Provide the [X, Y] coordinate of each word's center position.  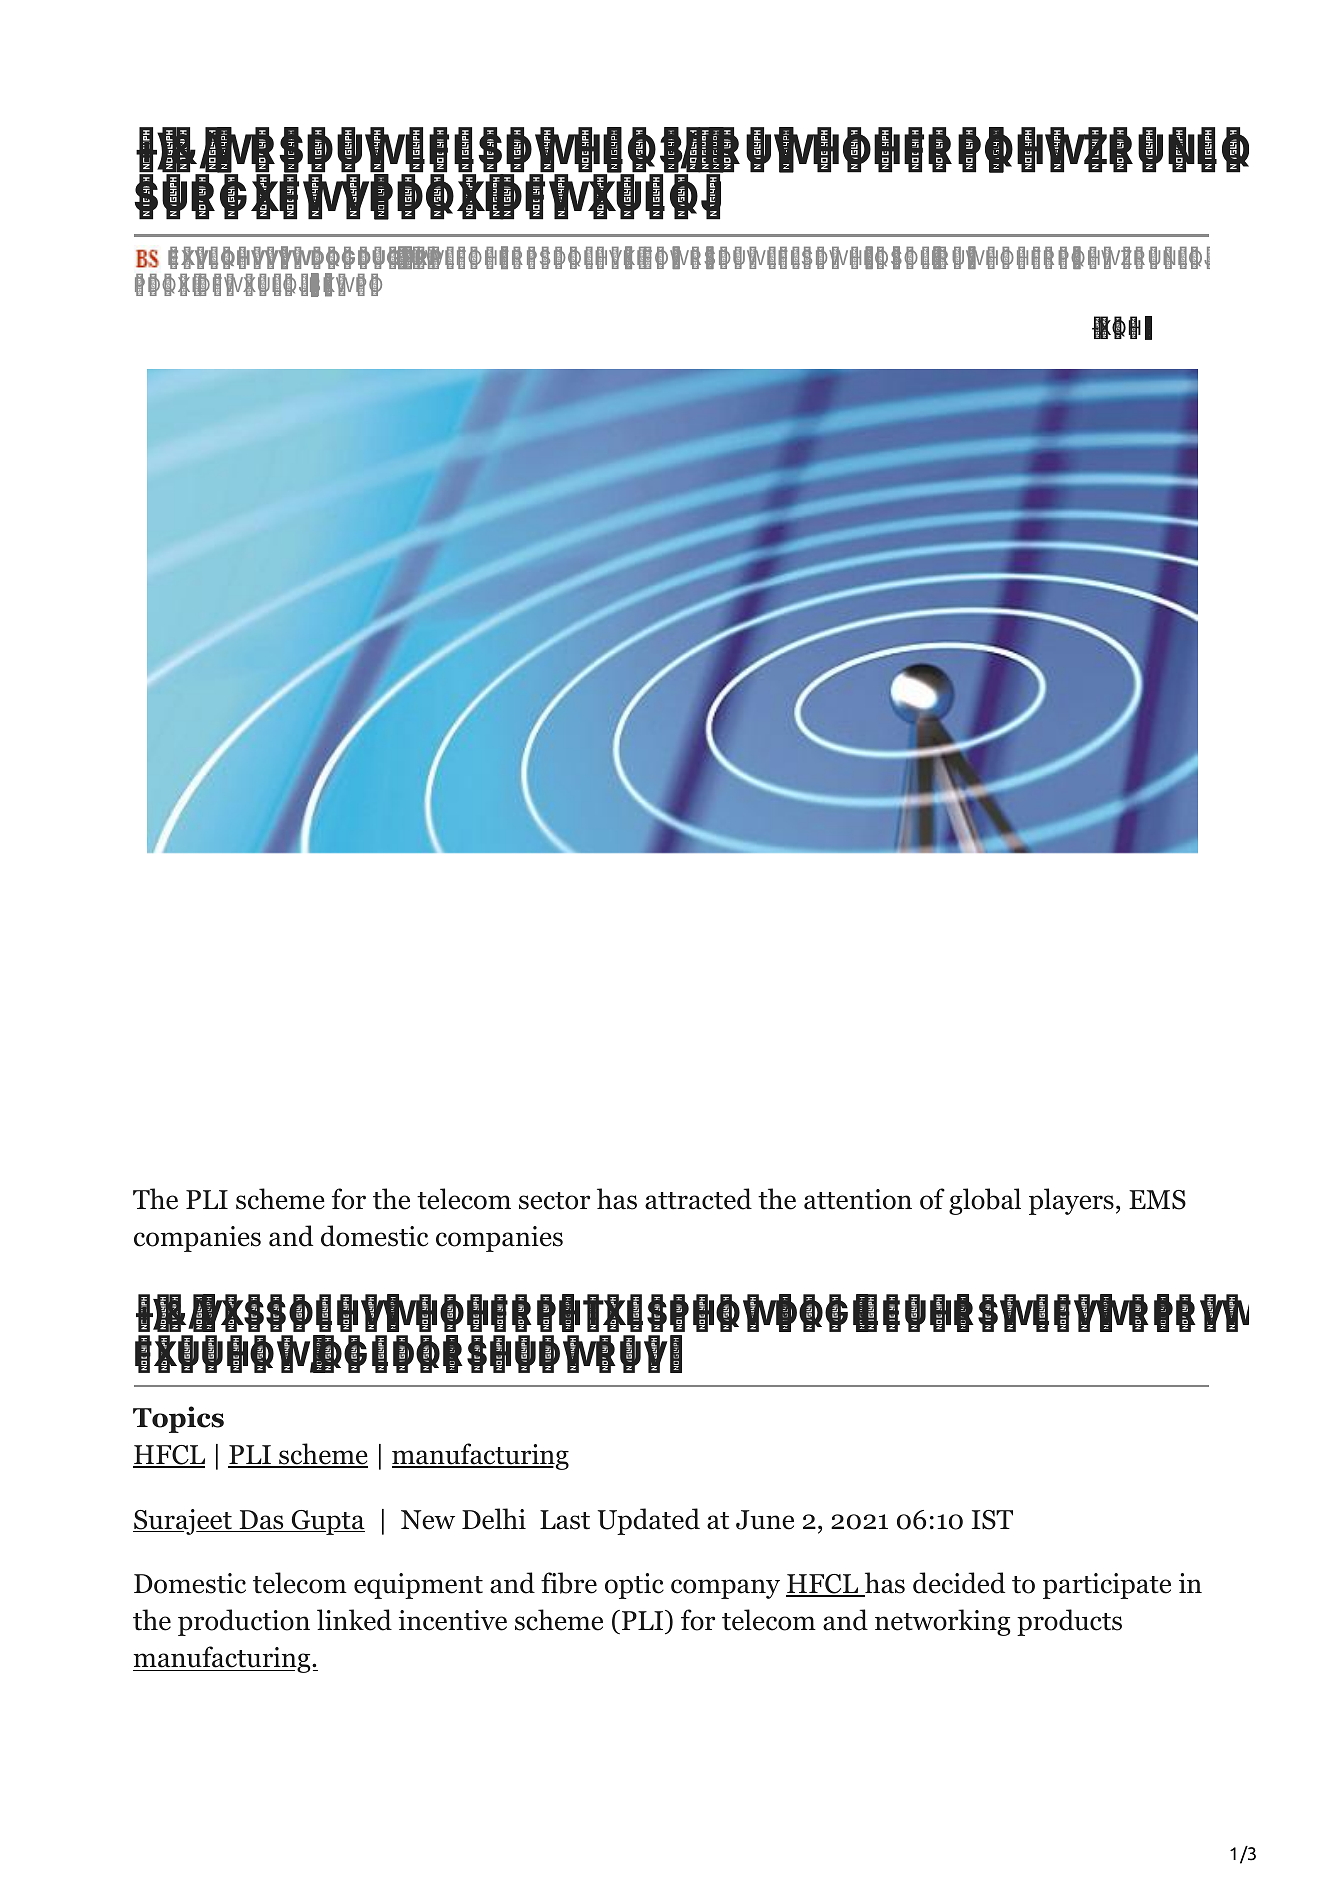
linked [354, 1620]
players [1071, 1201]
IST [992, 1520]
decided [959, 1583]
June [765, 1520]
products [1069, 1622]
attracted [698, 1199]
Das [261, 1521]
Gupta [327, 1522]
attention [858, 1199]
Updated [649, 1521]
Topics [178, 1419]
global [985, 1201]
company [725, 1589]
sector [554, 1201]
